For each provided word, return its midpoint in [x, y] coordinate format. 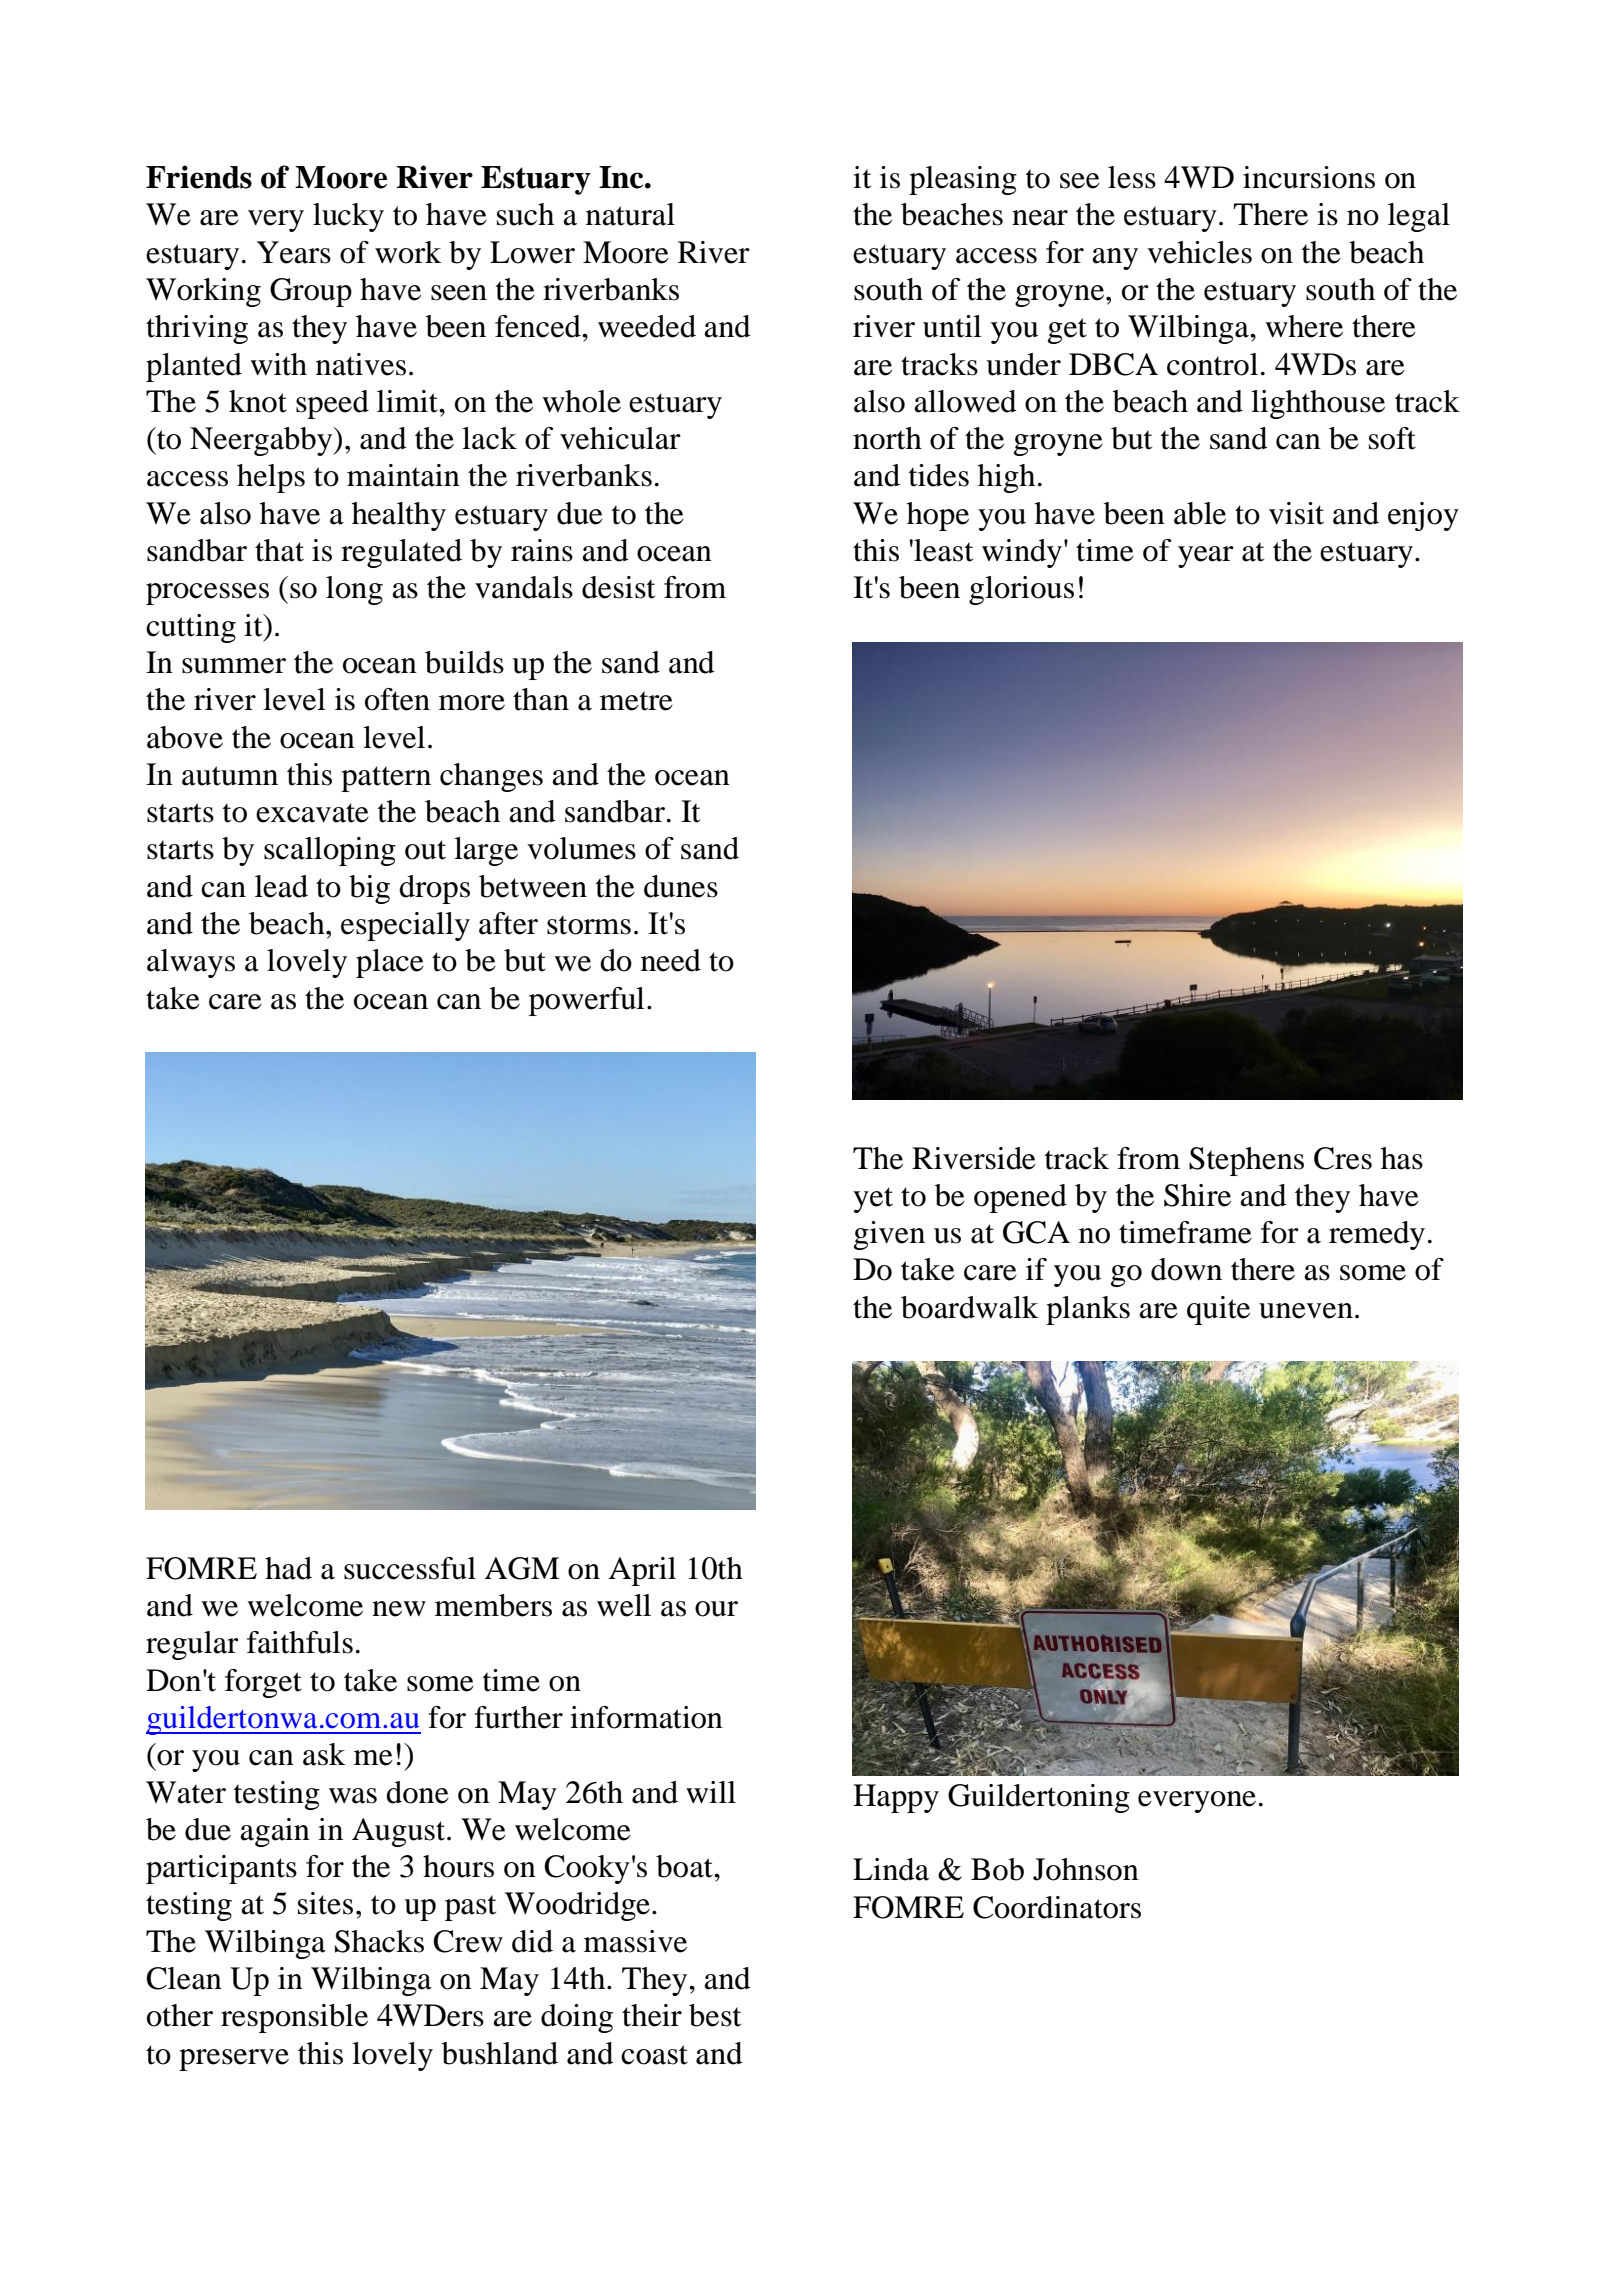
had [288, 1568]
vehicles [1199, 252]
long [354, 590]
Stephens [1246, 1161]
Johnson [1086, 1869]
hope [938, 516]
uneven [1306, 1311]
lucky [348, 217]
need [671, 960]
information [646, 1717]
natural [630, 214]
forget [263, 1683]
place [390, 963]
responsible [294, 2018]
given [889, 1235]
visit [1296, 513]
